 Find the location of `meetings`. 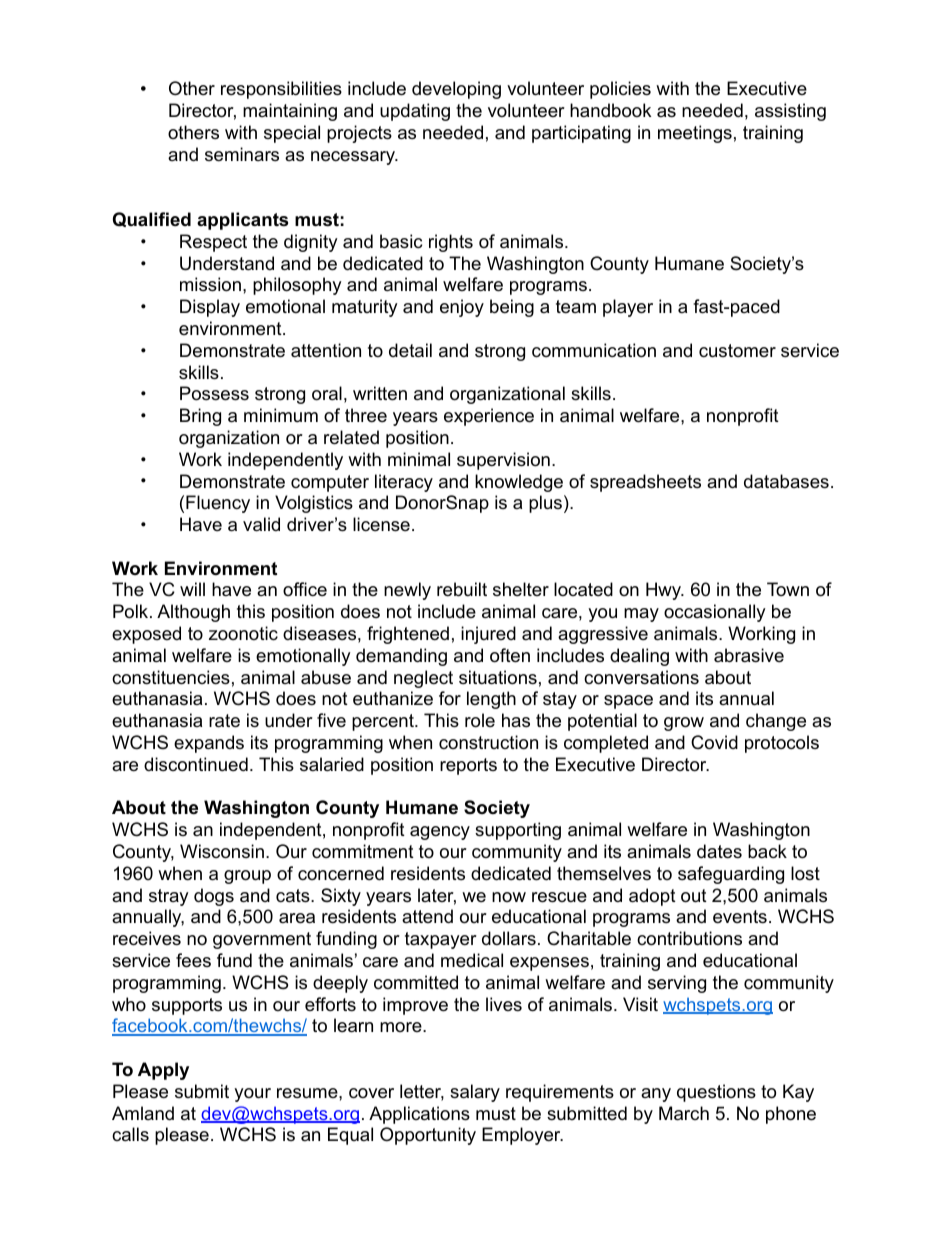

meetings is located at coordinates (695, 134).
